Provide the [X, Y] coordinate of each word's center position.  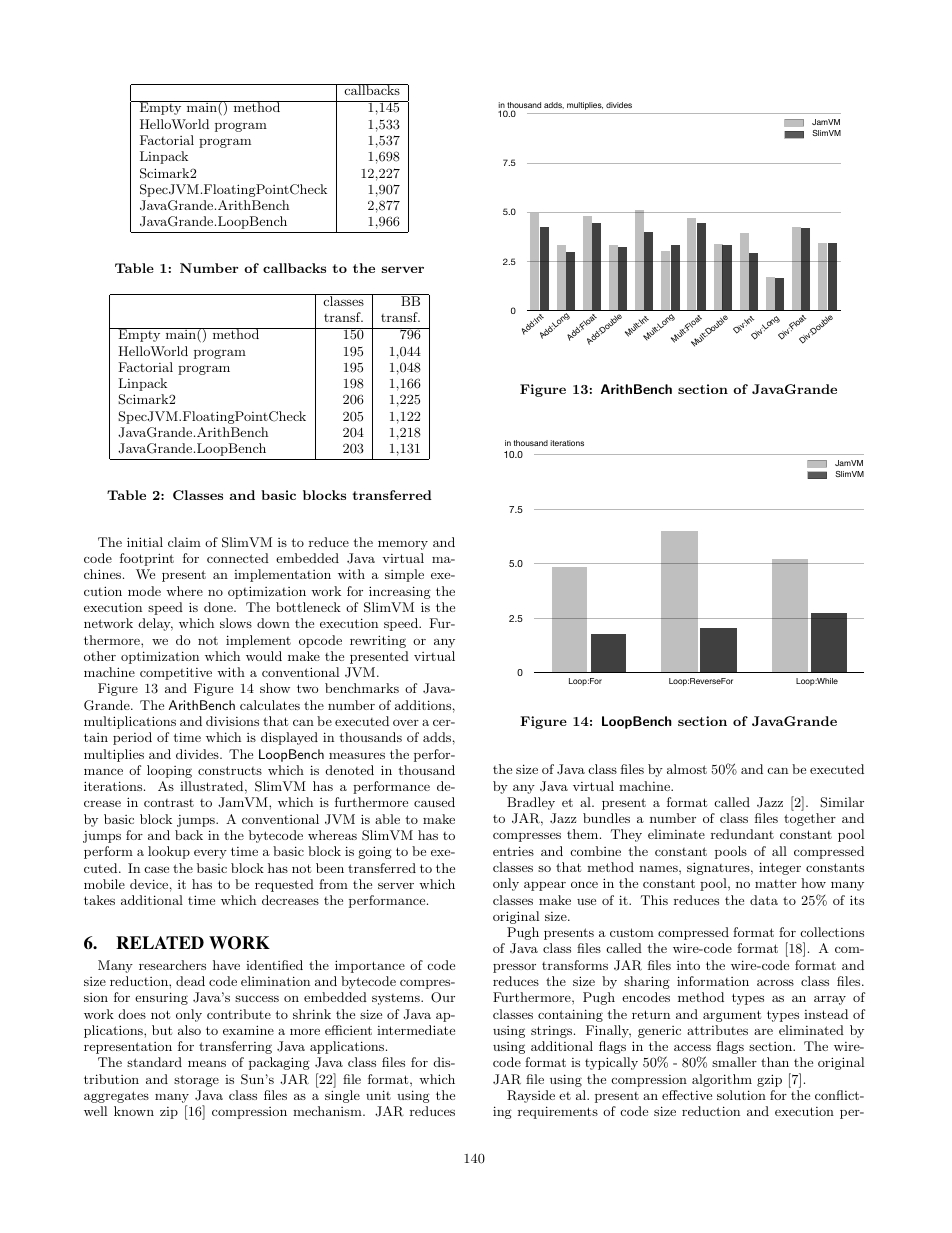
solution [741, 1095]
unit [378, 1095]
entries [513, 851]
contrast [169, 803]
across [775, 982]
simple [404, 575]
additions [423, 705]
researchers [172, 965]
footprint [147, 559]
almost [687, 769]
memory [403, 545]
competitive [176, 673]
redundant [742, 834]
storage [196, 1081]
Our [443, 997]
